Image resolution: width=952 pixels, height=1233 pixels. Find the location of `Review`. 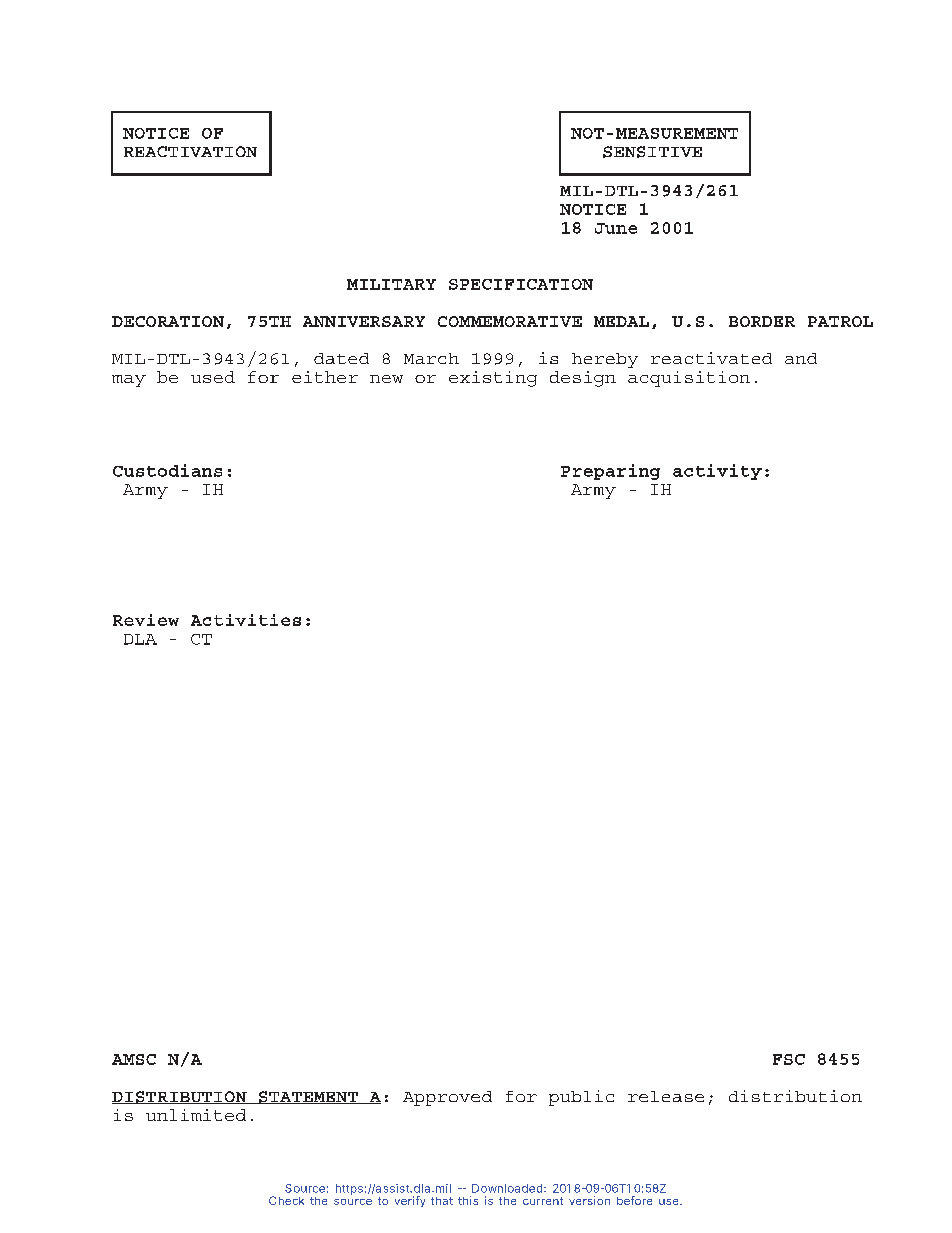

Review is located at coordinates (146, 620).
